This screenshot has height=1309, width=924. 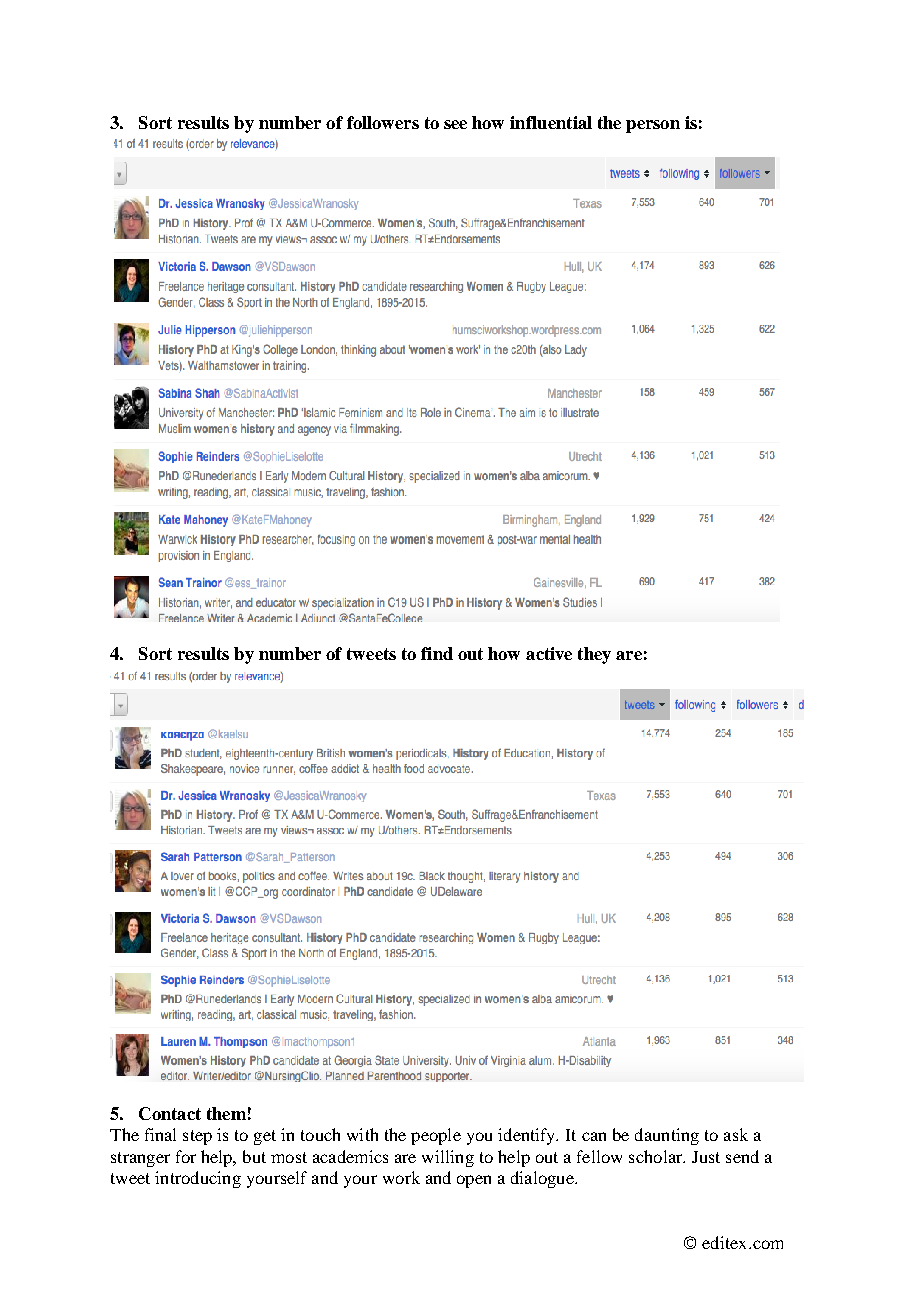 What do you see at coordinates (549, 653) in the screenshot?
I see `active` at bounding box center [549, 653].
